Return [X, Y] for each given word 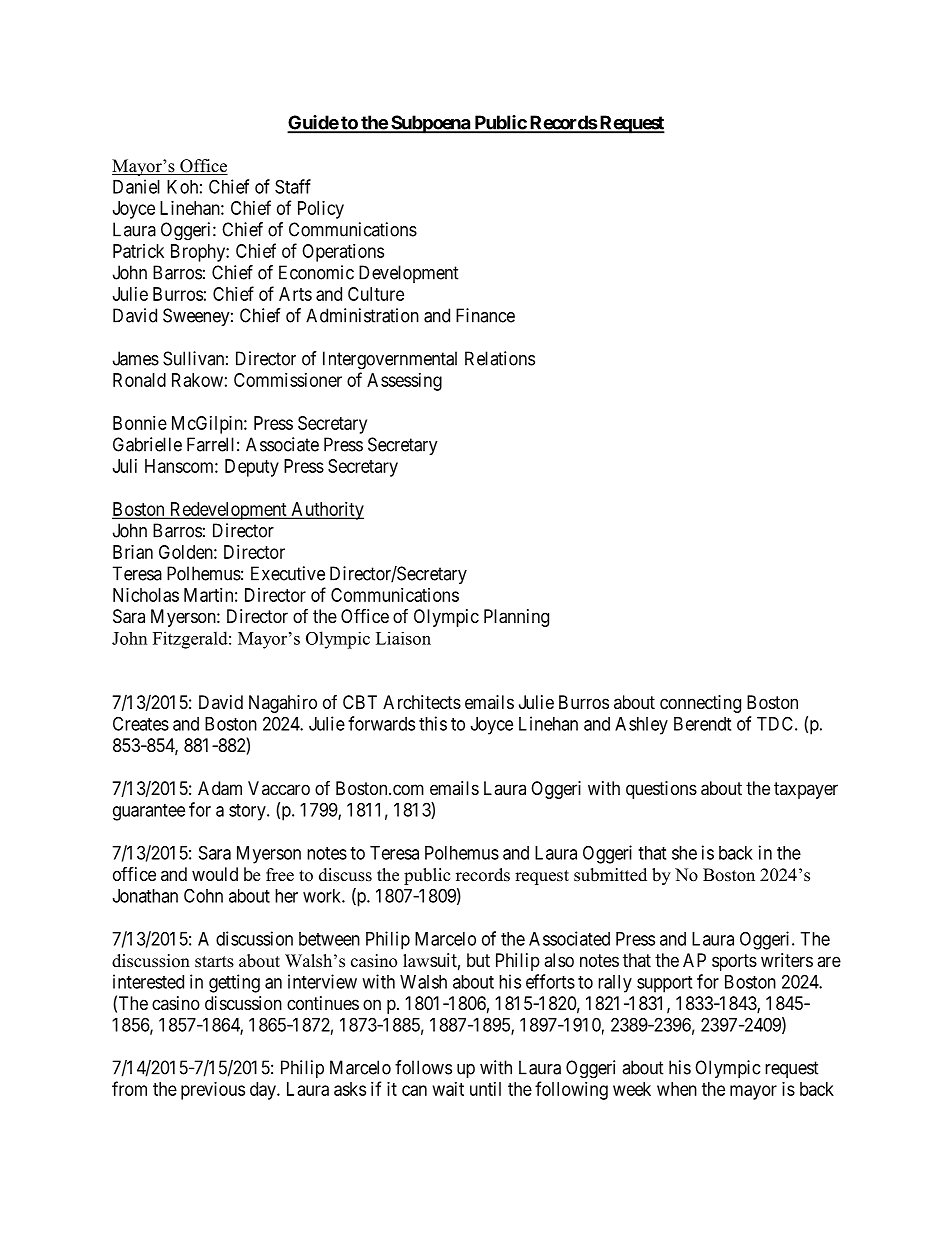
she [684, 853]
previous [213, 1091]
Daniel [136, 186]
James [136, 358]
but [478, 960]
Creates [141, 723]
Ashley [641, 726]
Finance [485, 315]
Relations [500, 358]
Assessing [404, 382]
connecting [700, 704]
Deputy [252, 468]
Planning [516, 618]
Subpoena [430, 124]
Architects [422, 702]
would [215, 874]
